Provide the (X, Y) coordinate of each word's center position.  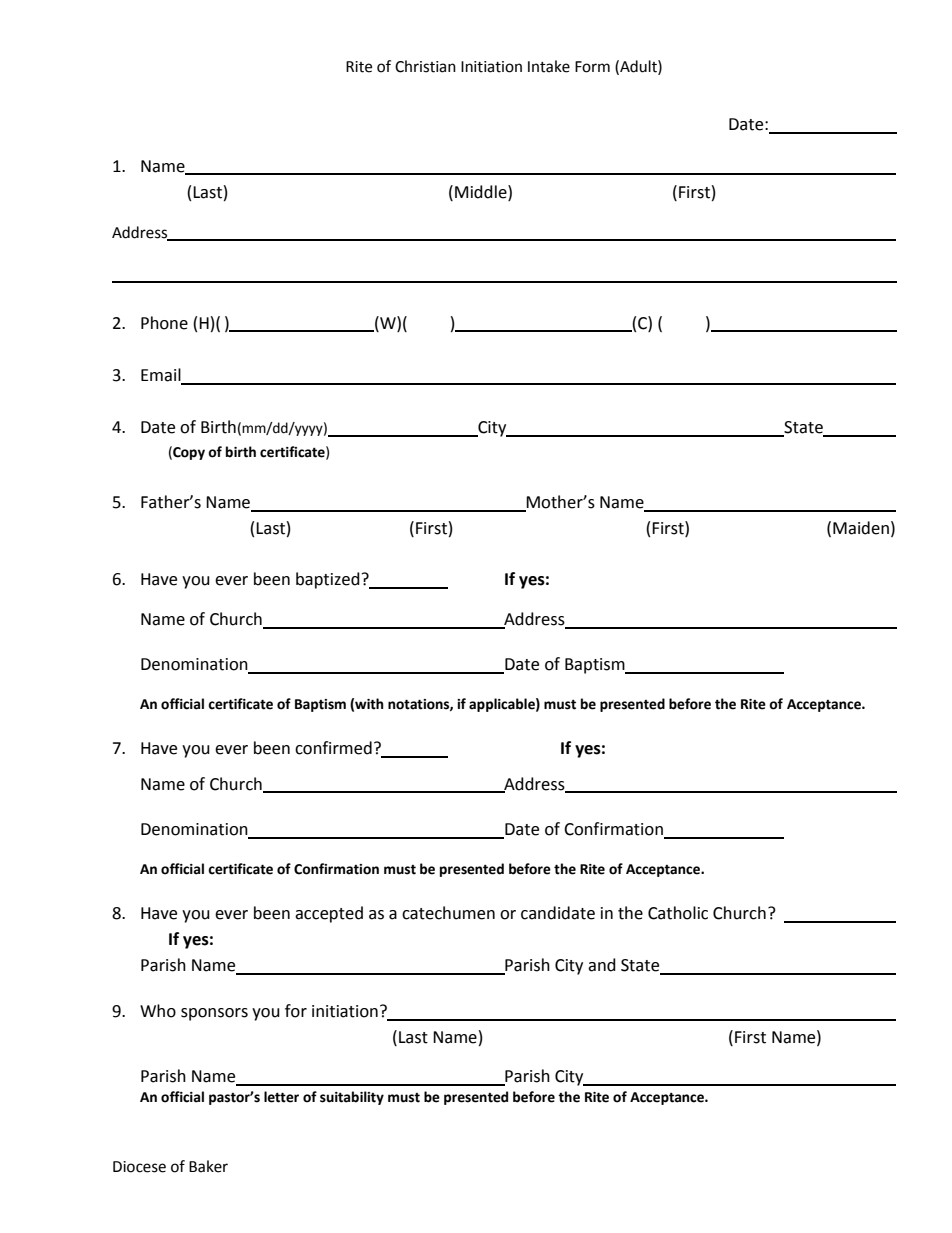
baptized (328, 580)
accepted (329, 914)
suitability (352, 1098)
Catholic (678, 913)
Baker (208, 1166)
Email (162, 376)
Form (592, 67)
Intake (549, 66)
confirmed (333, 748)
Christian (425, 66)
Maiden (861, 528)
